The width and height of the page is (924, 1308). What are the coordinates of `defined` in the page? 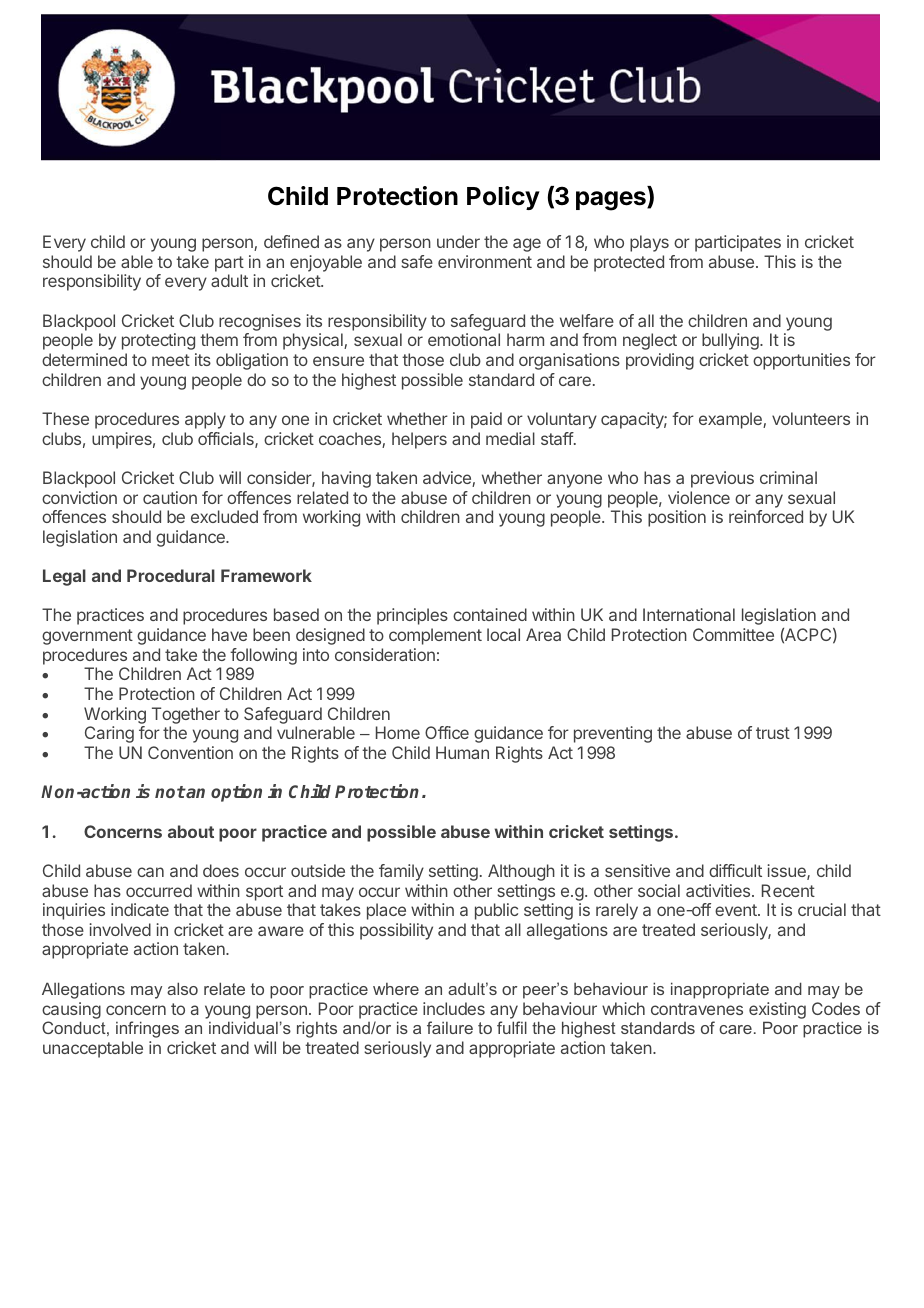 It's located at (291, 241).
